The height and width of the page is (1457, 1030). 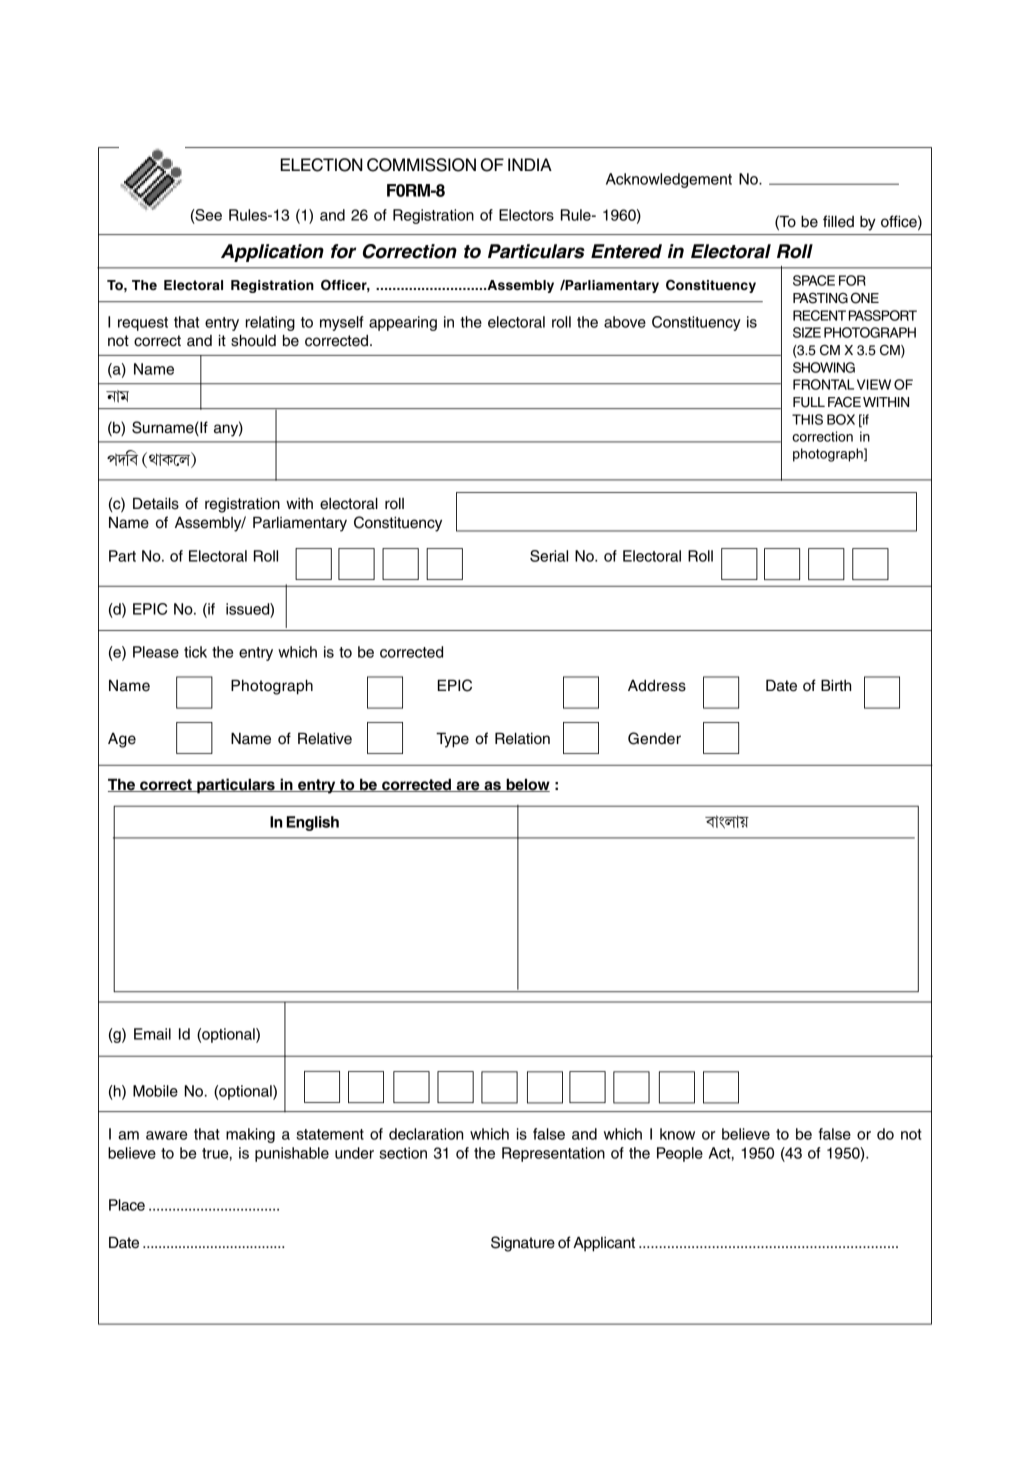 I want to click on Birth, so click(x=836, y=685).
